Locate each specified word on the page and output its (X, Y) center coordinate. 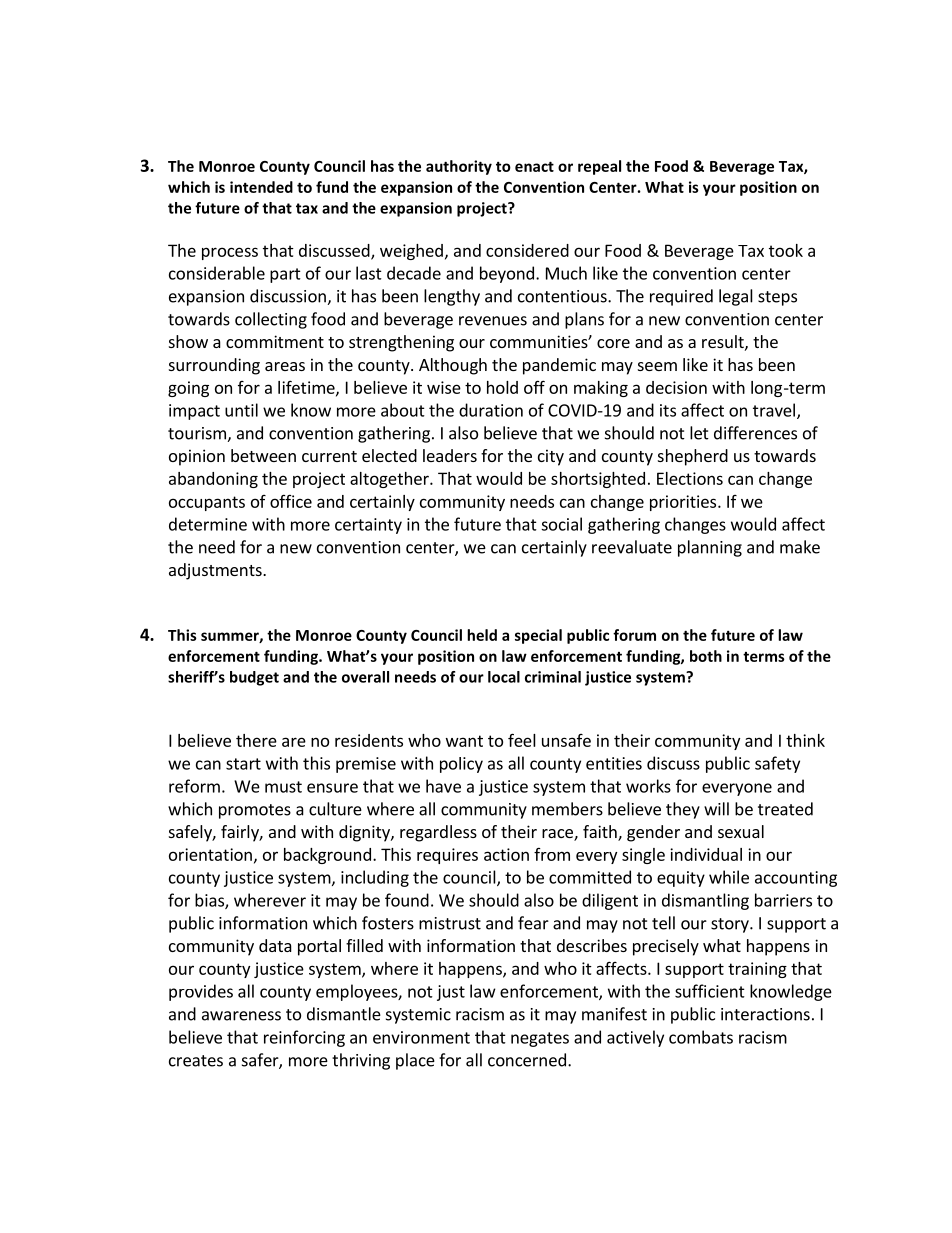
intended (261, 187)
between (263, 455)
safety (777, 764)
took (786, 250)
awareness (241, 1016)
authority (459, 167)
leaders (450, 455)
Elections (690, 478)
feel (522, 740)
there (256, 740)
